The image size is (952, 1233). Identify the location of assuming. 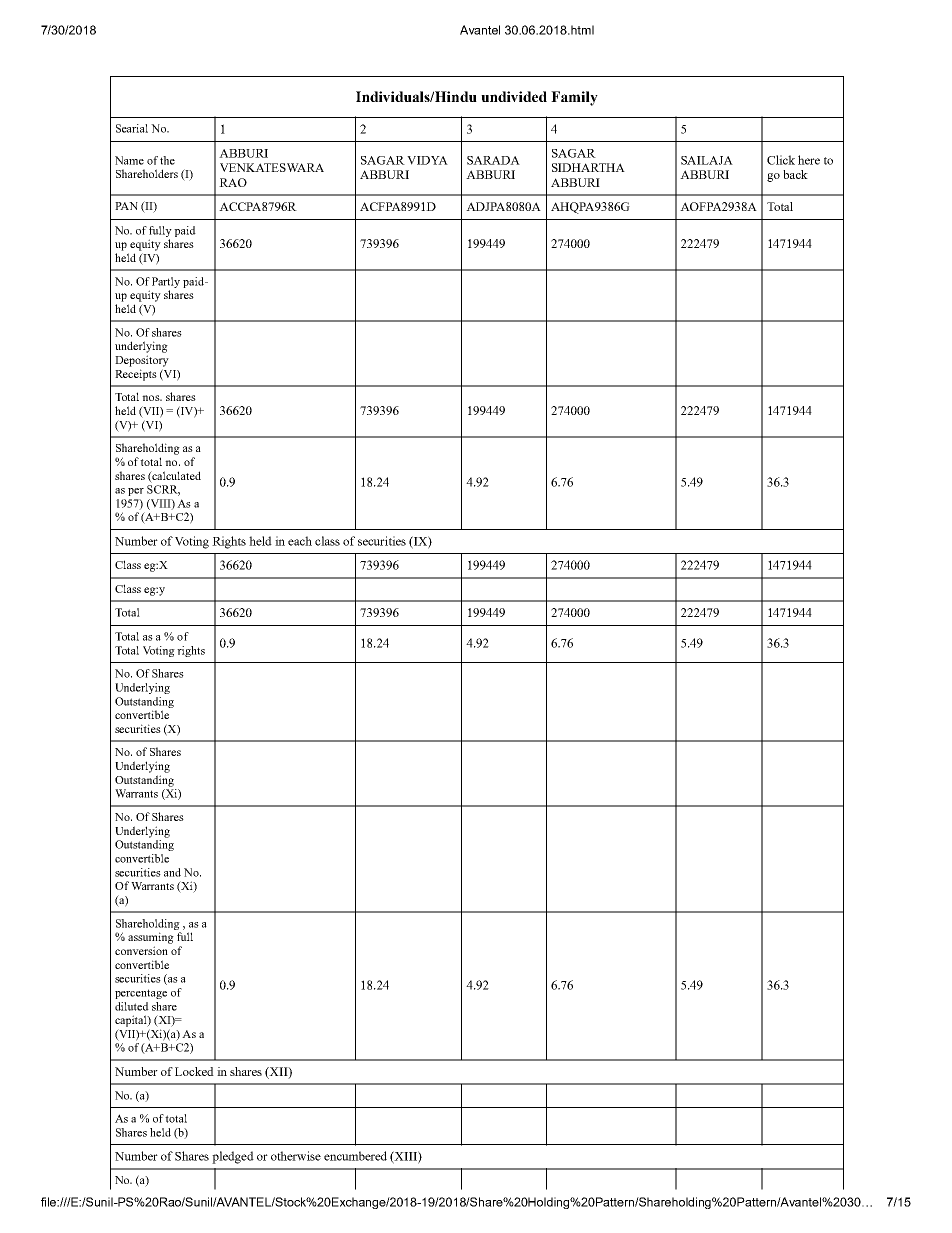
(151, 938).
